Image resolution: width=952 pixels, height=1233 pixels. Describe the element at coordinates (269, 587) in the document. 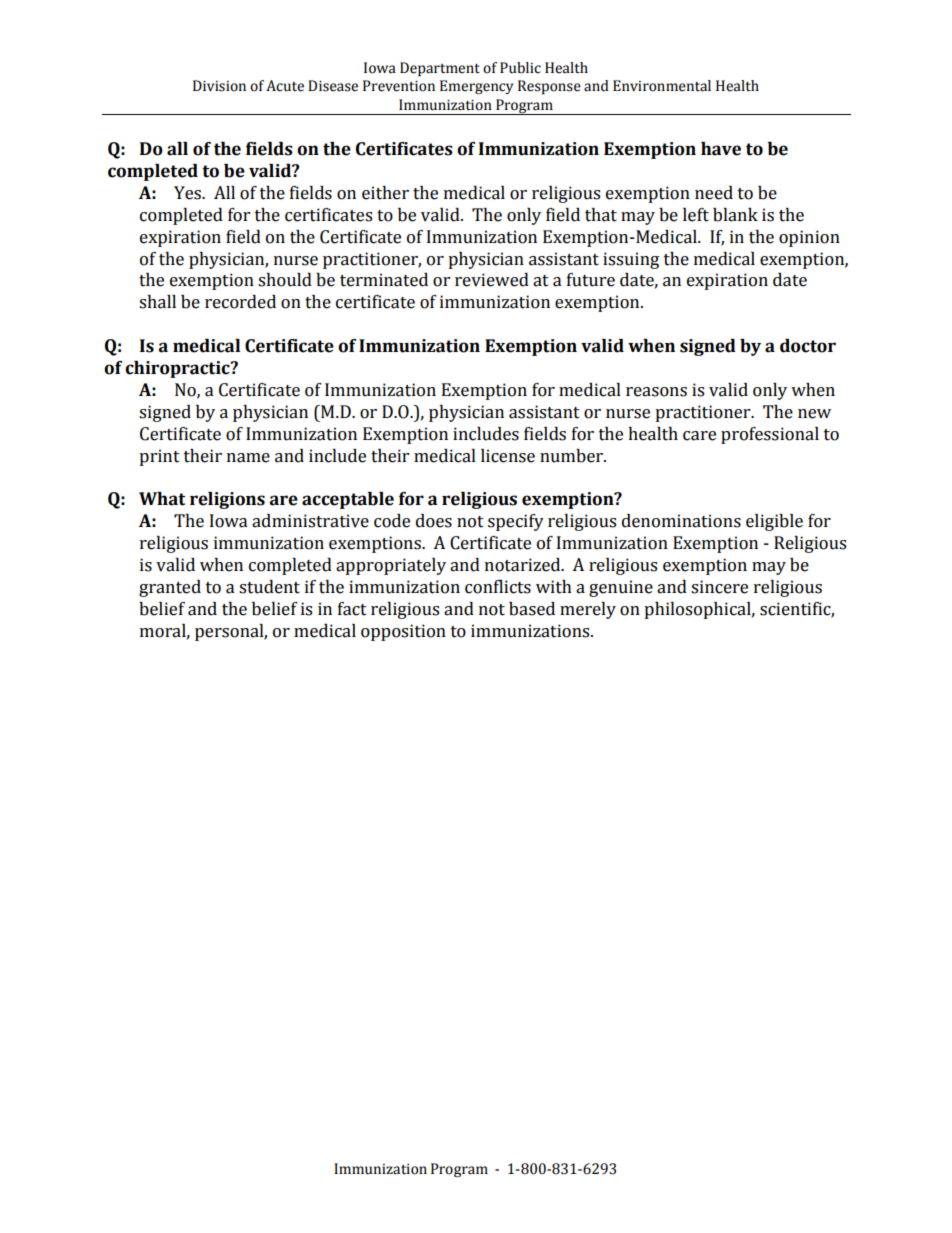

I see `student` at that location.
